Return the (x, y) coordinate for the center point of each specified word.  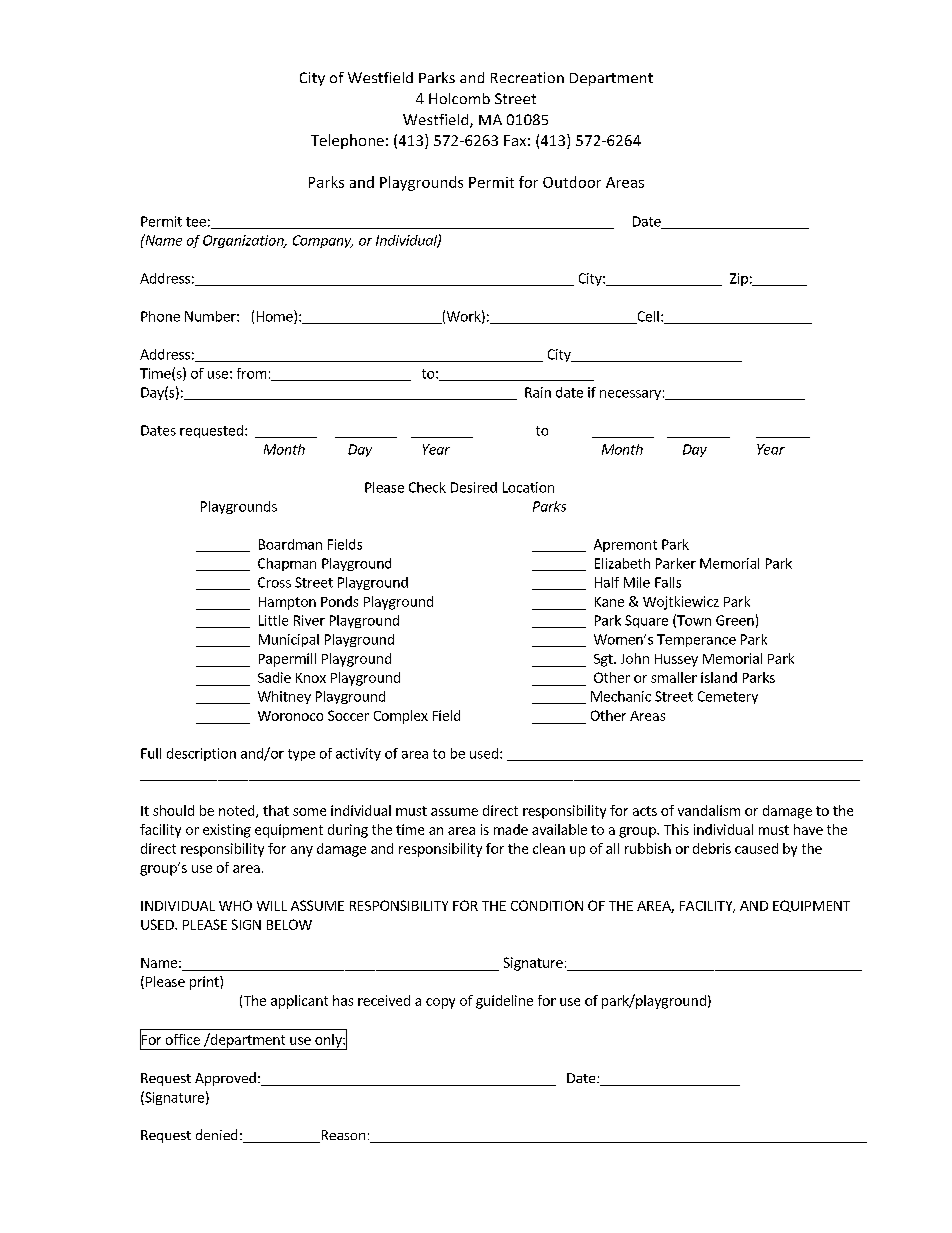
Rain (538, 392)
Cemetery (728, 697)
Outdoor (572, 182)
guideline (504, 1002)
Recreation (527, 77)
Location (528, 487)
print (205, 983)
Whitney (284, 697)
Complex (401, 717)
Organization (244, 241)
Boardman (290, 544)
